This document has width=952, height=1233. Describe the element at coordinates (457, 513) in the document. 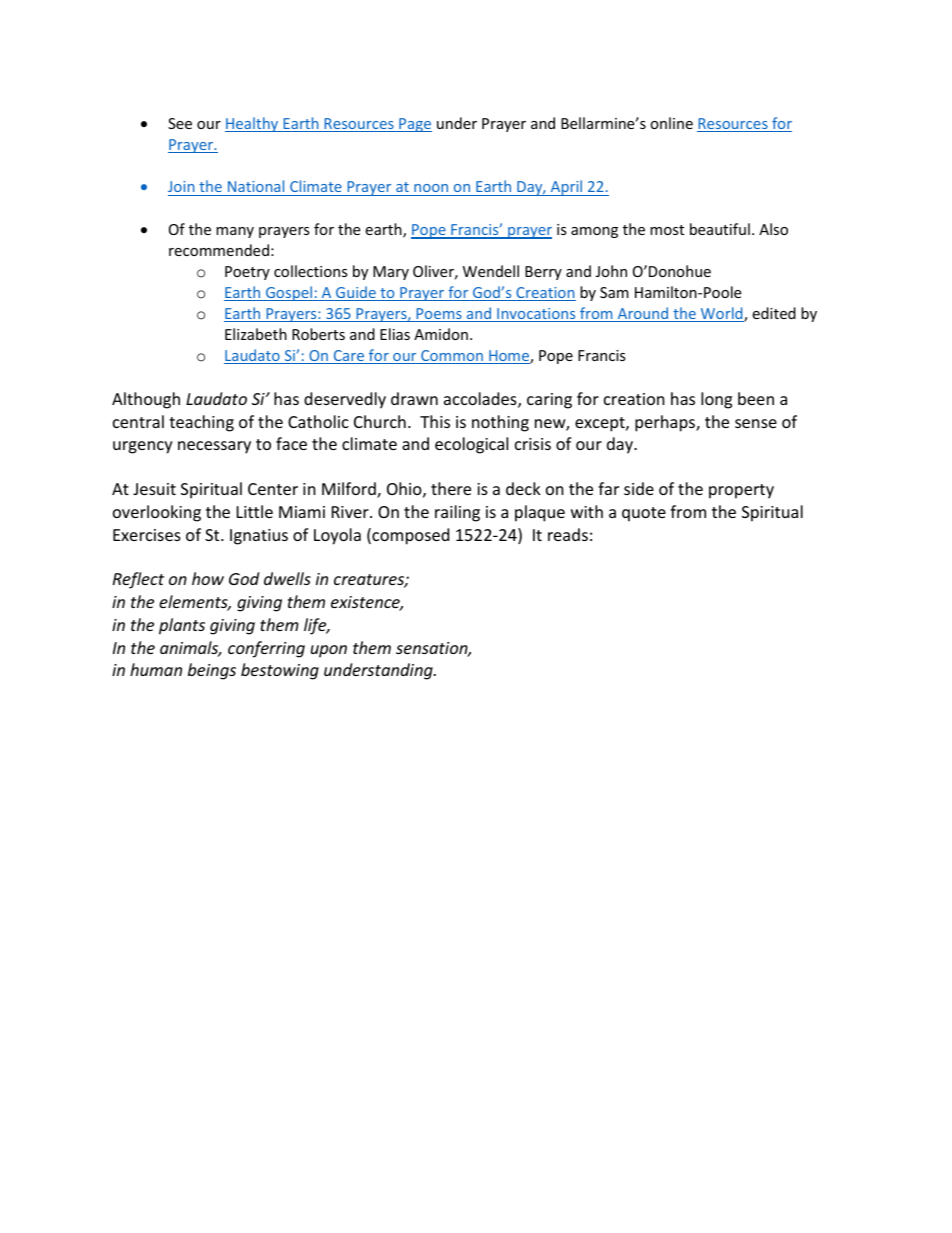

I see `railing` at that location.
